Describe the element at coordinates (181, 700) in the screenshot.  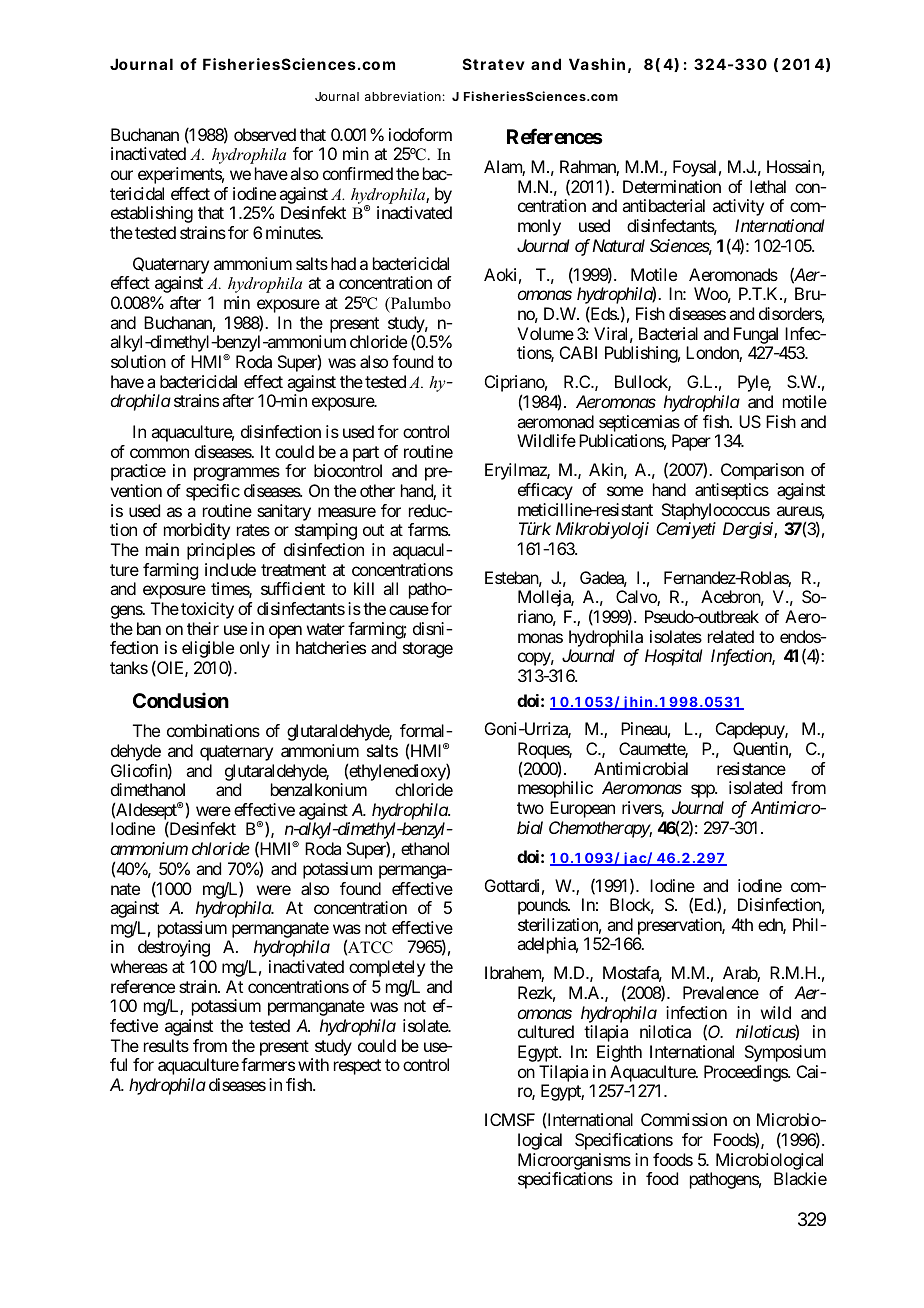
I see `Conclusion` at that location.
